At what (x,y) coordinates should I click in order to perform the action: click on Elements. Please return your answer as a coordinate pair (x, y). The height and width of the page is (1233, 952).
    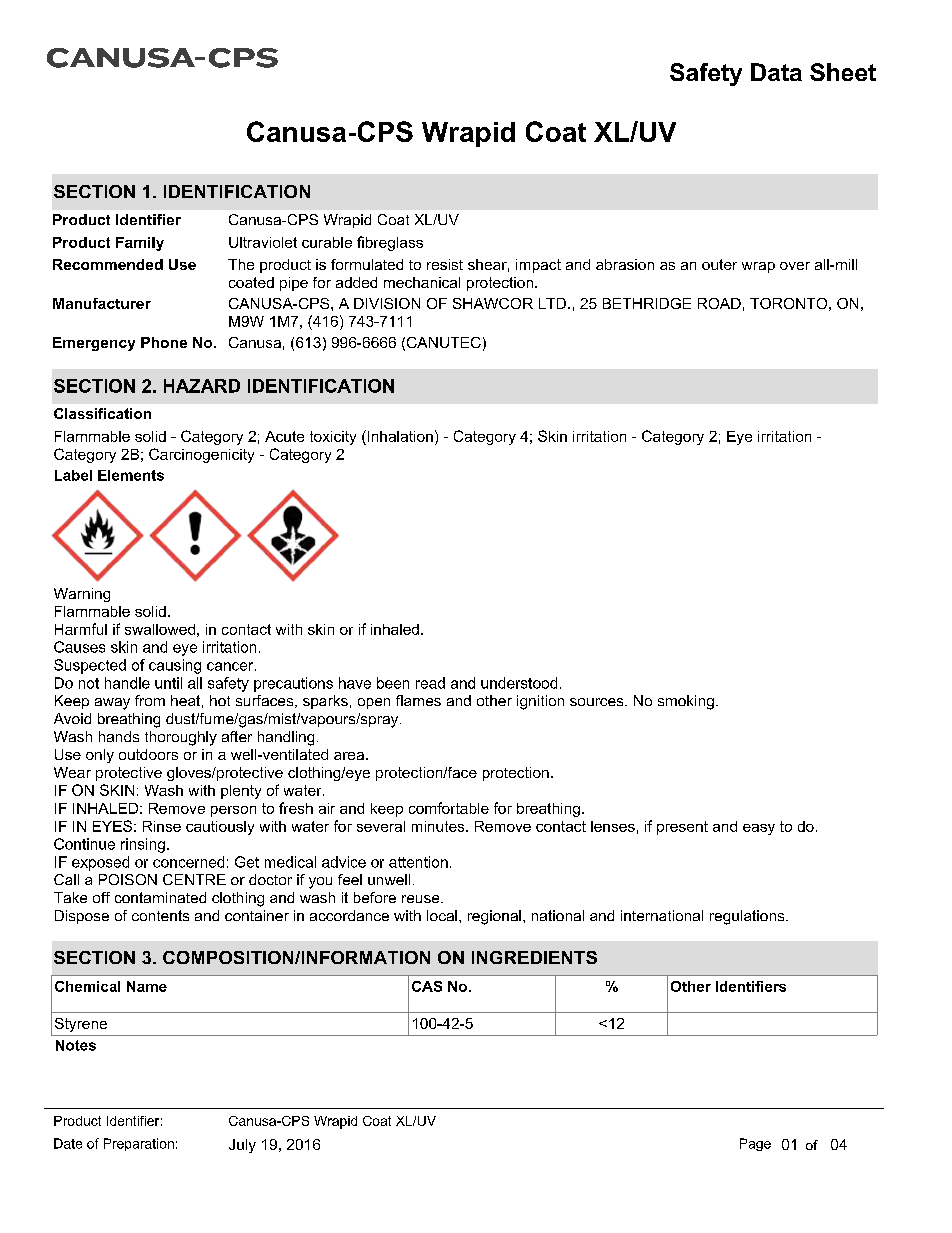
    Looking at the image, I should click on (131, 475).
